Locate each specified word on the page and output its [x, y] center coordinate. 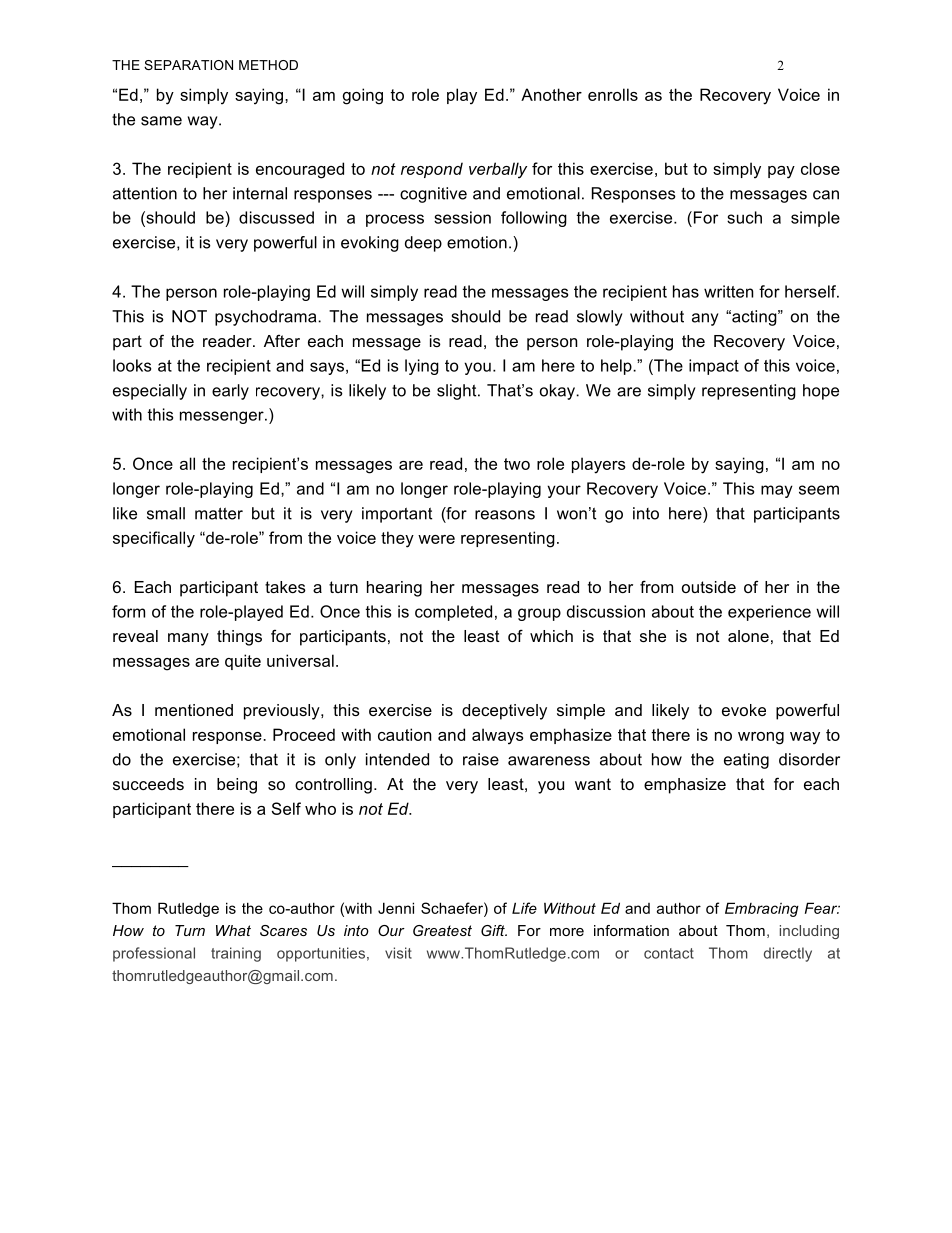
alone [748, 636]
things [239, 638]
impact [714, 367]
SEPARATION [188, 65]
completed [453, 613]
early [230, 392]
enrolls [613, 94]
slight [458, 392]
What [233, 930]
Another [551, 94]
